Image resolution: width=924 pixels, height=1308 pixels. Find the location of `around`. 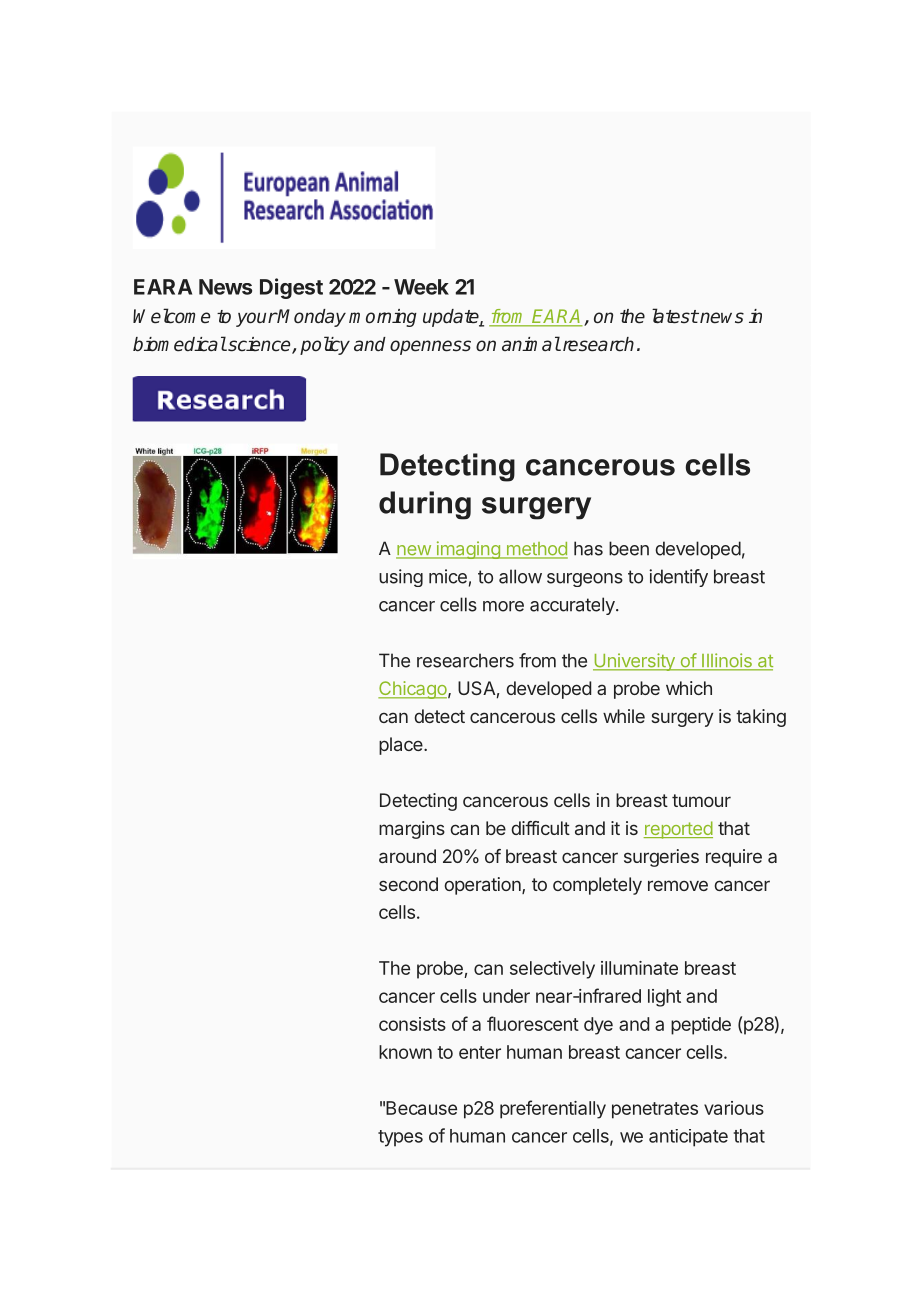

around is located at coordinates (407, 856).
